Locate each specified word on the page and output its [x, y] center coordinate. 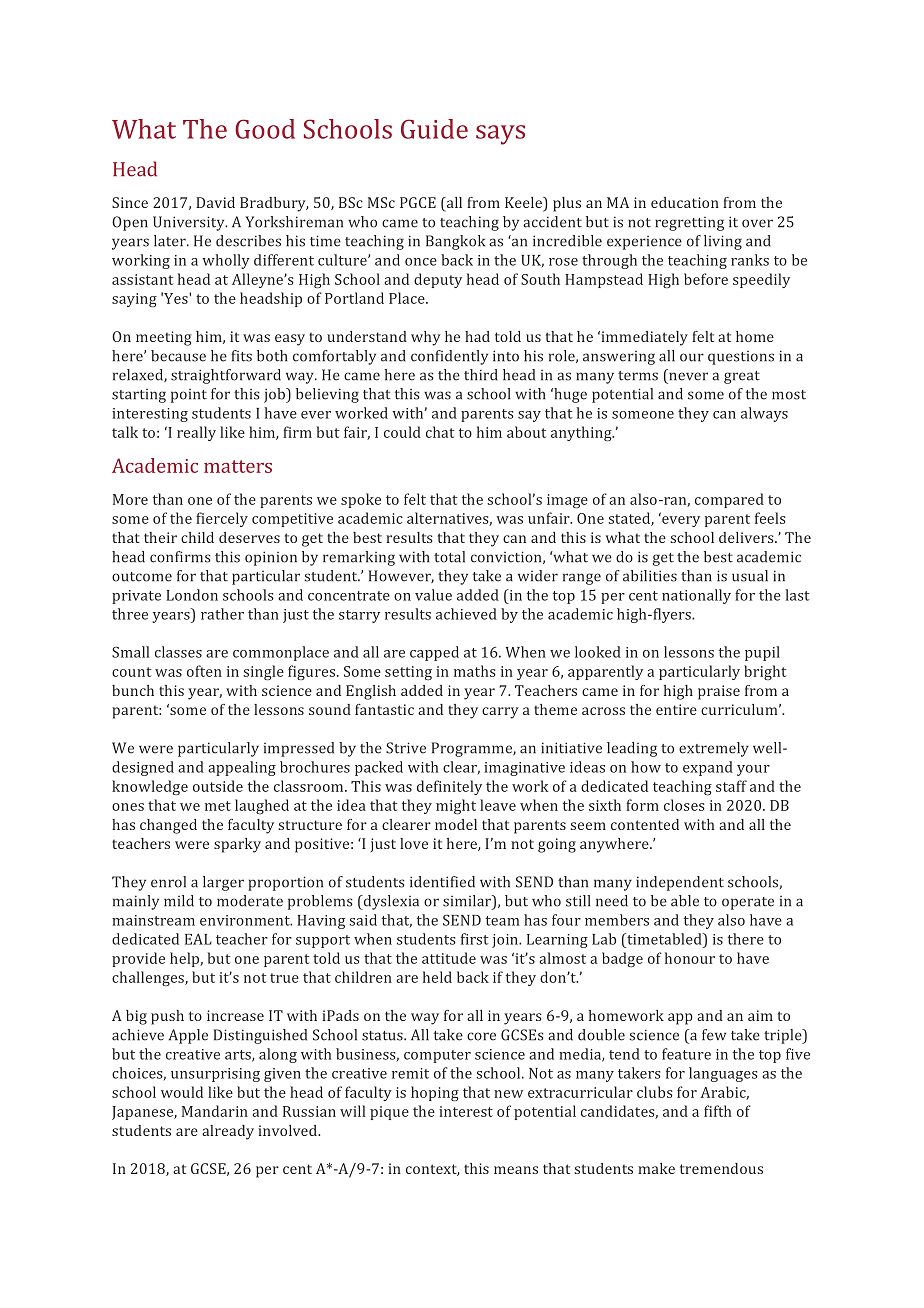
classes [178, 652]
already [228, 1132]
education [685, 202]
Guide [434, 129]
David [215, 202]
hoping [435, 1093]
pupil [762, 653]
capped [434, 653]
